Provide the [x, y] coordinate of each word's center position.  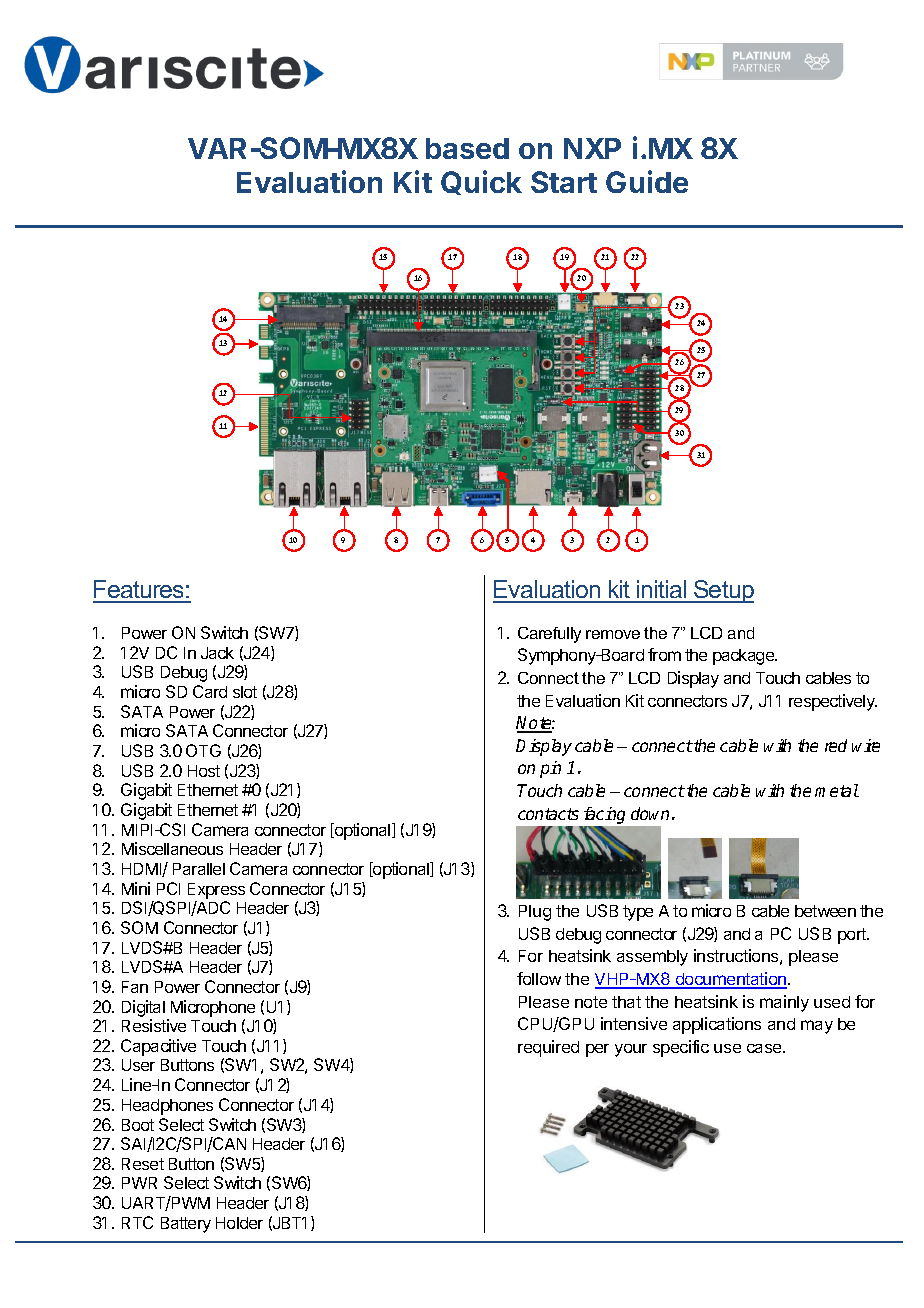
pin [550, 769]
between [825, 911]
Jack [217, 653]
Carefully [549, 635]
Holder [239, 1223]
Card [210, 691]
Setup [723, 591]
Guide [647, 181]
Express [216, 891]
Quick [481, 182]
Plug [535, 913]
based [467, 148]
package [744, 657]
